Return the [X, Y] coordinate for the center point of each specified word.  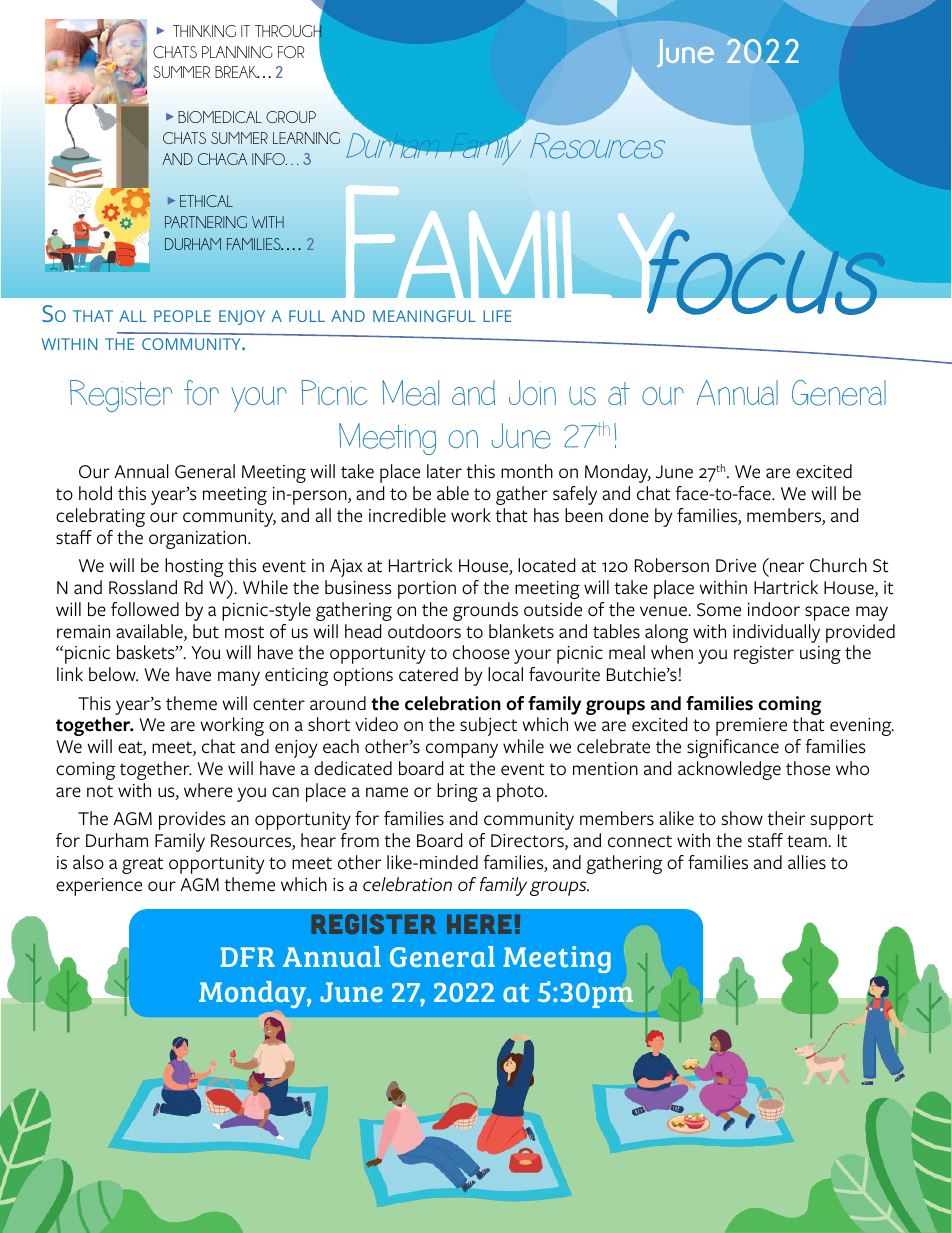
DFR [247, 957]
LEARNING [306, 138]
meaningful [424, 316]
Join [532, 392]
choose [481, 652]
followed [145, 609]
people [182, 316]
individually [776, 633]
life [497, 316]
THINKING [204, 31]
